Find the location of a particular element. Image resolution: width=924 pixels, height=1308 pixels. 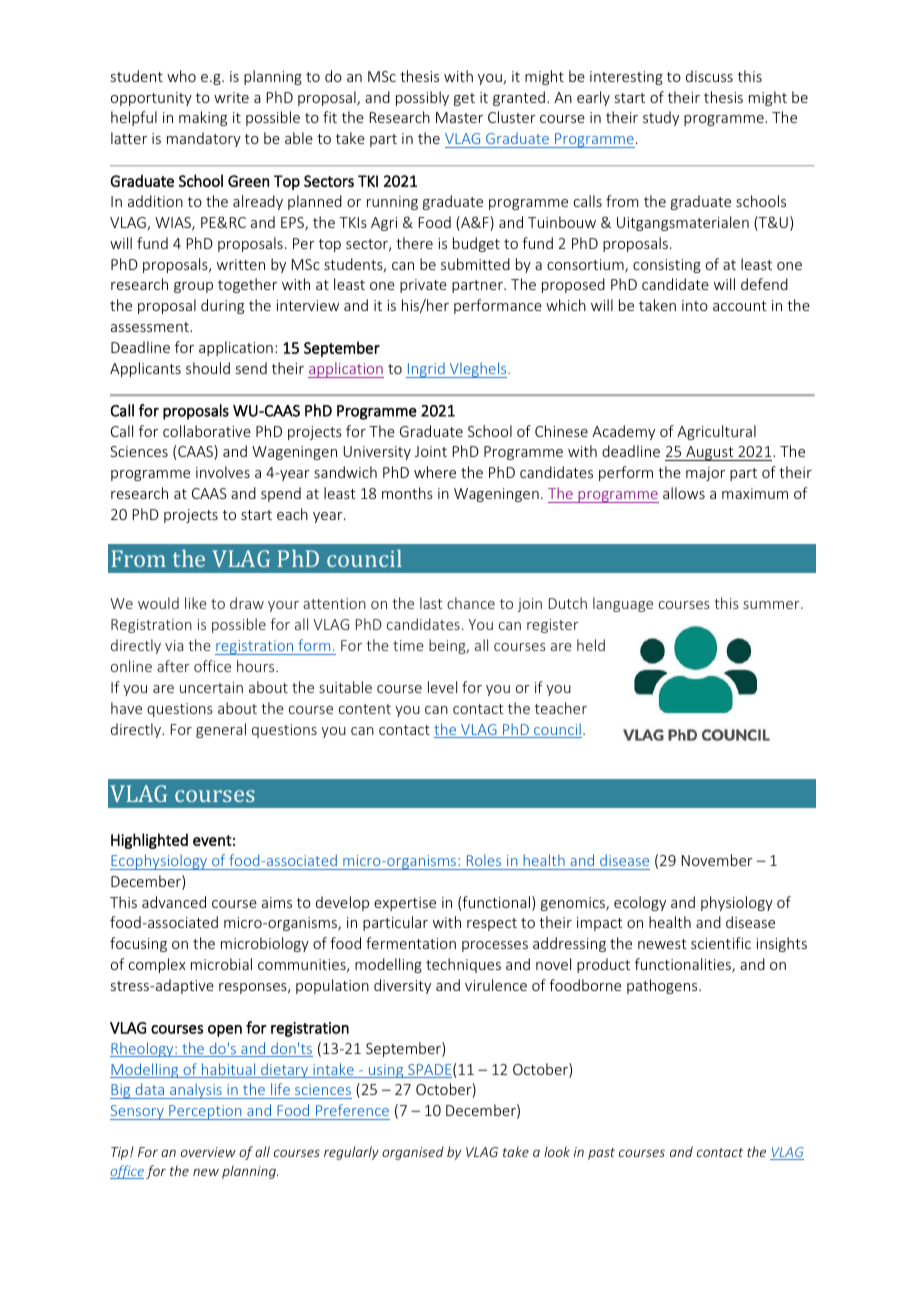

past is located at coordinates (601, 1154).
